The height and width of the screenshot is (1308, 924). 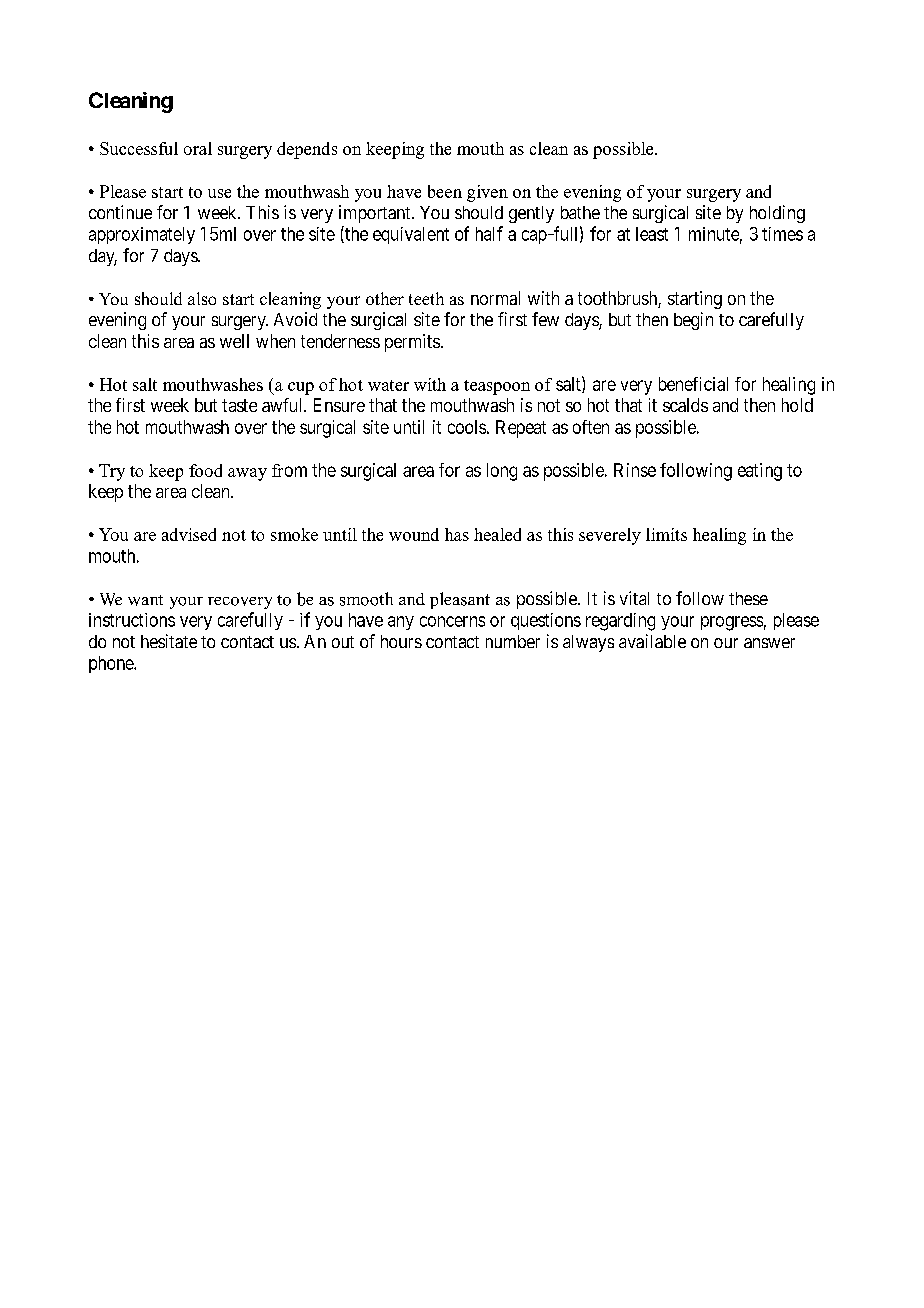 I want to click on oral, so click(x=198, y=148).
